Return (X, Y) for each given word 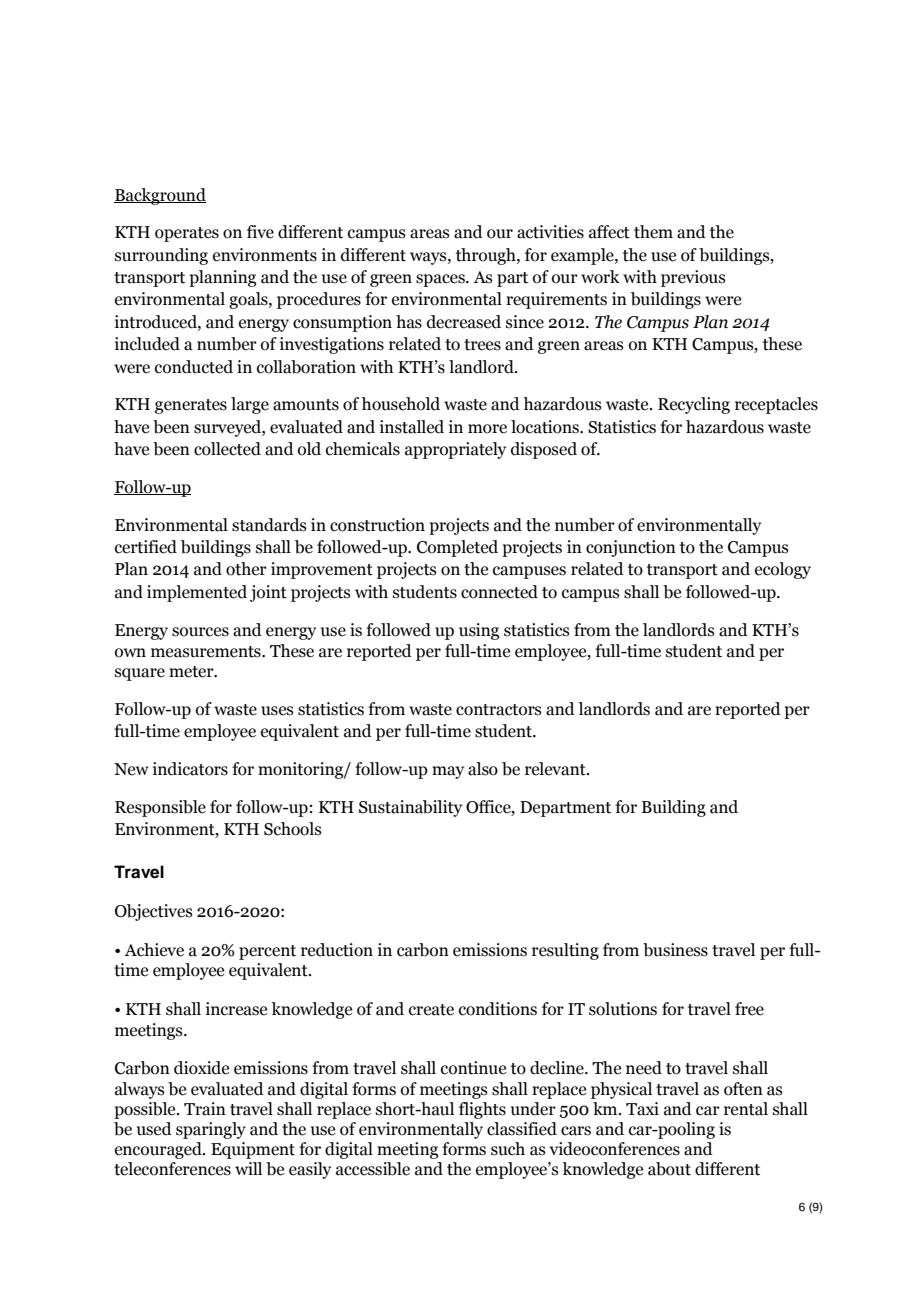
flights (482, 1110)
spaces (441, 280)
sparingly (211, 1130)
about (669, 1169)
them (653, 232)
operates (187, 234)
